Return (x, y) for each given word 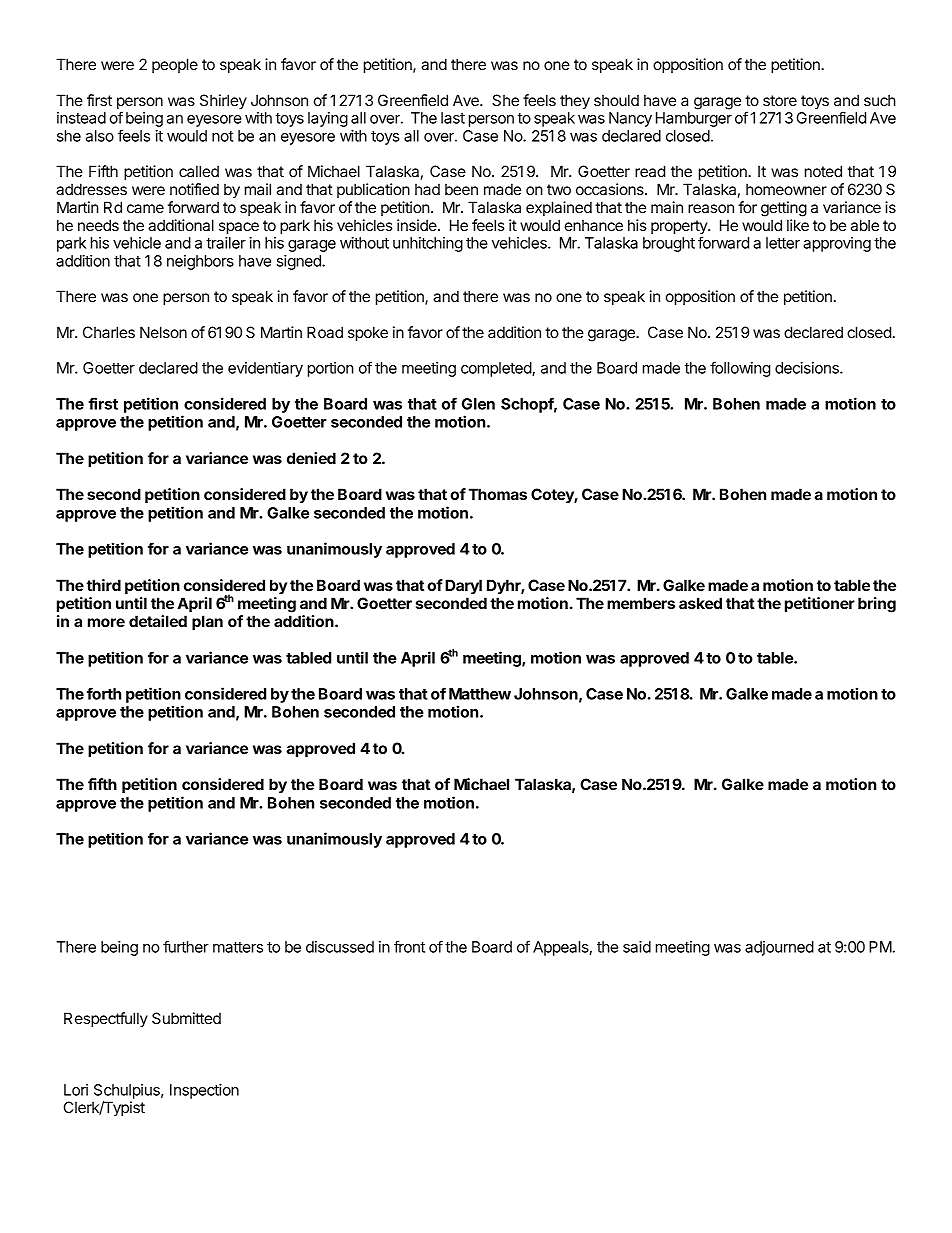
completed (497, 369)
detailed (158, 621)
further (186, 946)
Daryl (463, 587)
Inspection (204, 1091)
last (453, 118)
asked (700, 603)
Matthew (480, 694)
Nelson (163, 332)
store (780, 100)
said (637, 947)
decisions (808, 368)
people (175, 65)
